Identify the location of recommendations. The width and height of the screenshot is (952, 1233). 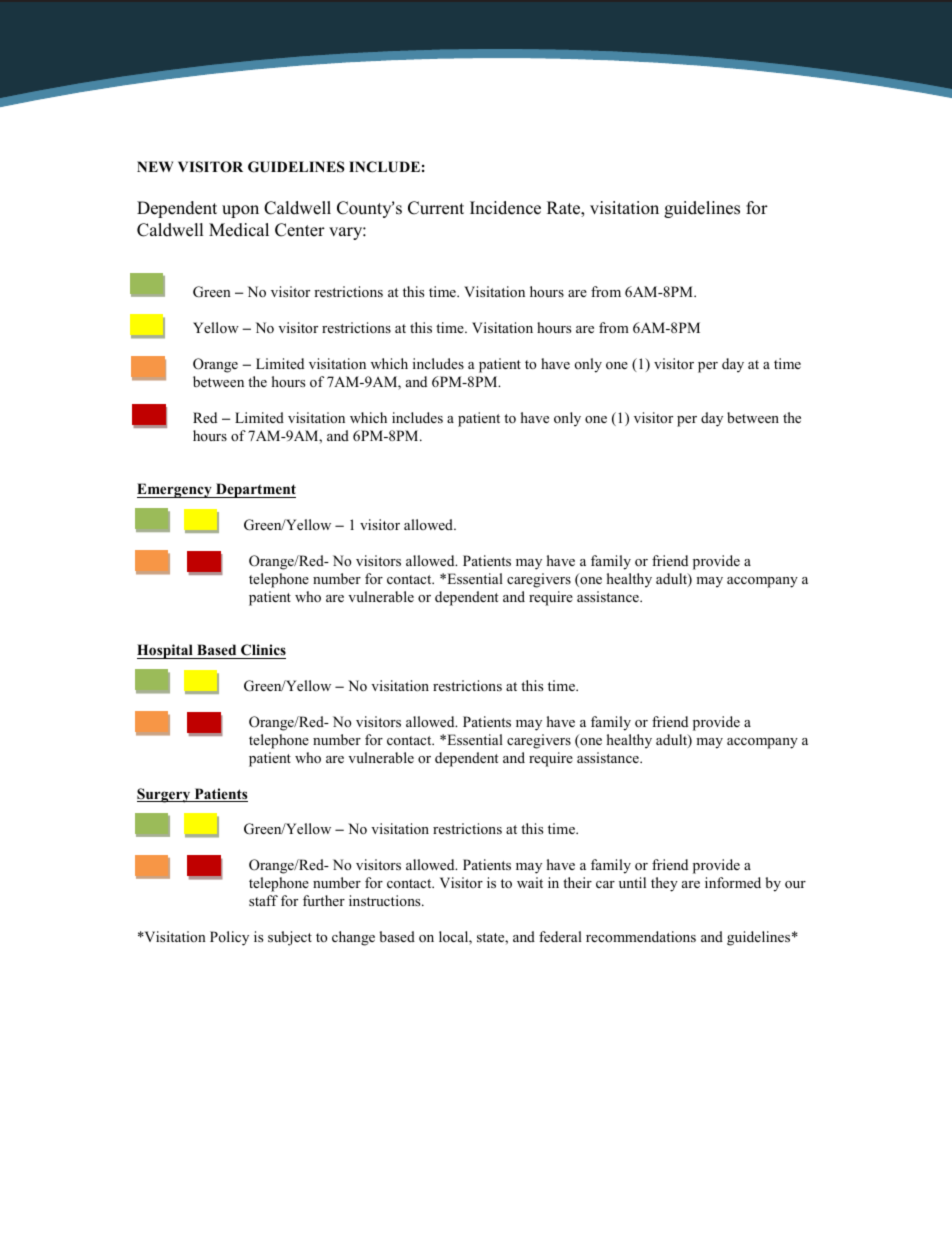
(641, 936).
